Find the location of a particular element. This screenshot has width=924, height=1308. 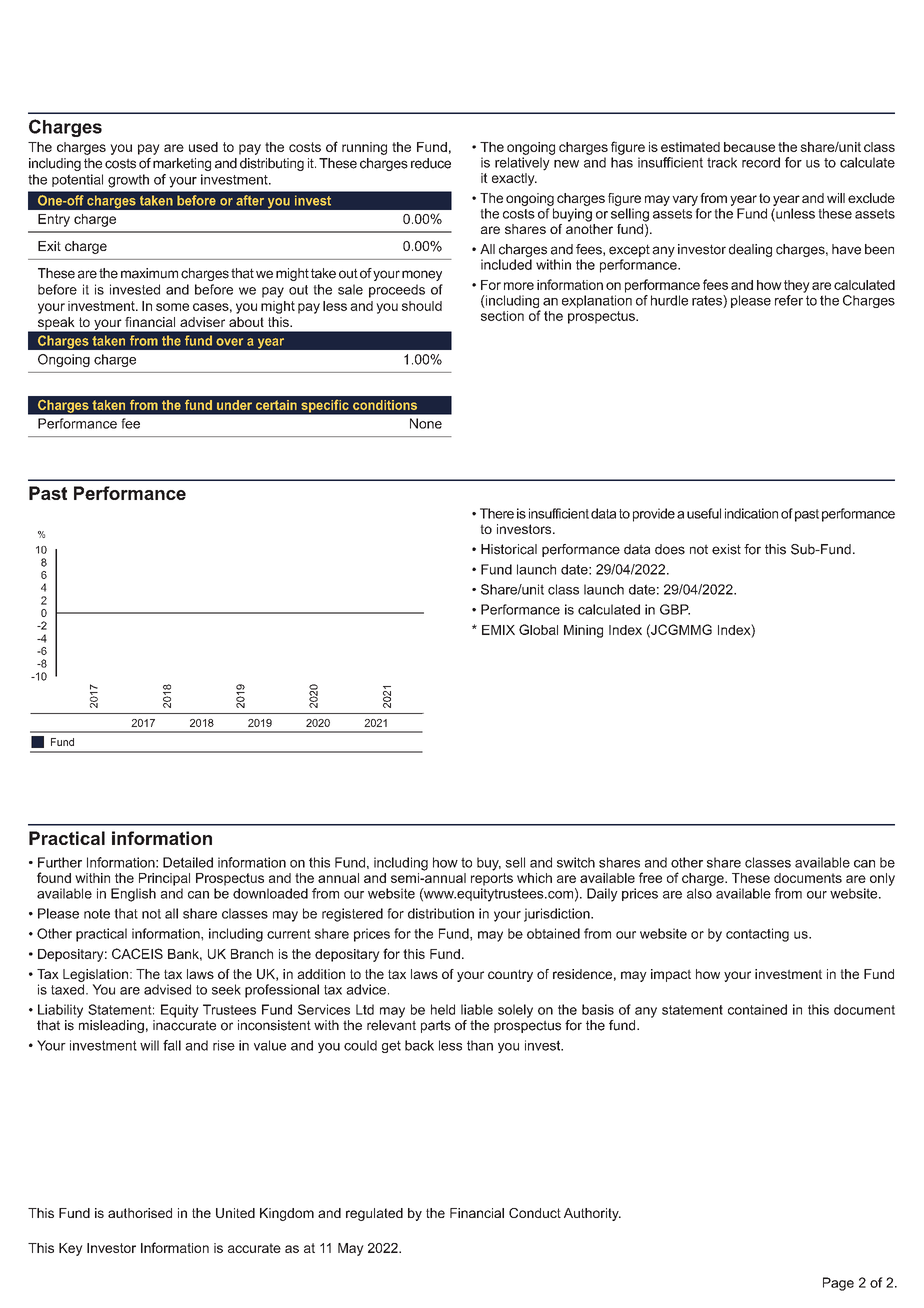

Conduct is located at coordinates (535, 1213).
